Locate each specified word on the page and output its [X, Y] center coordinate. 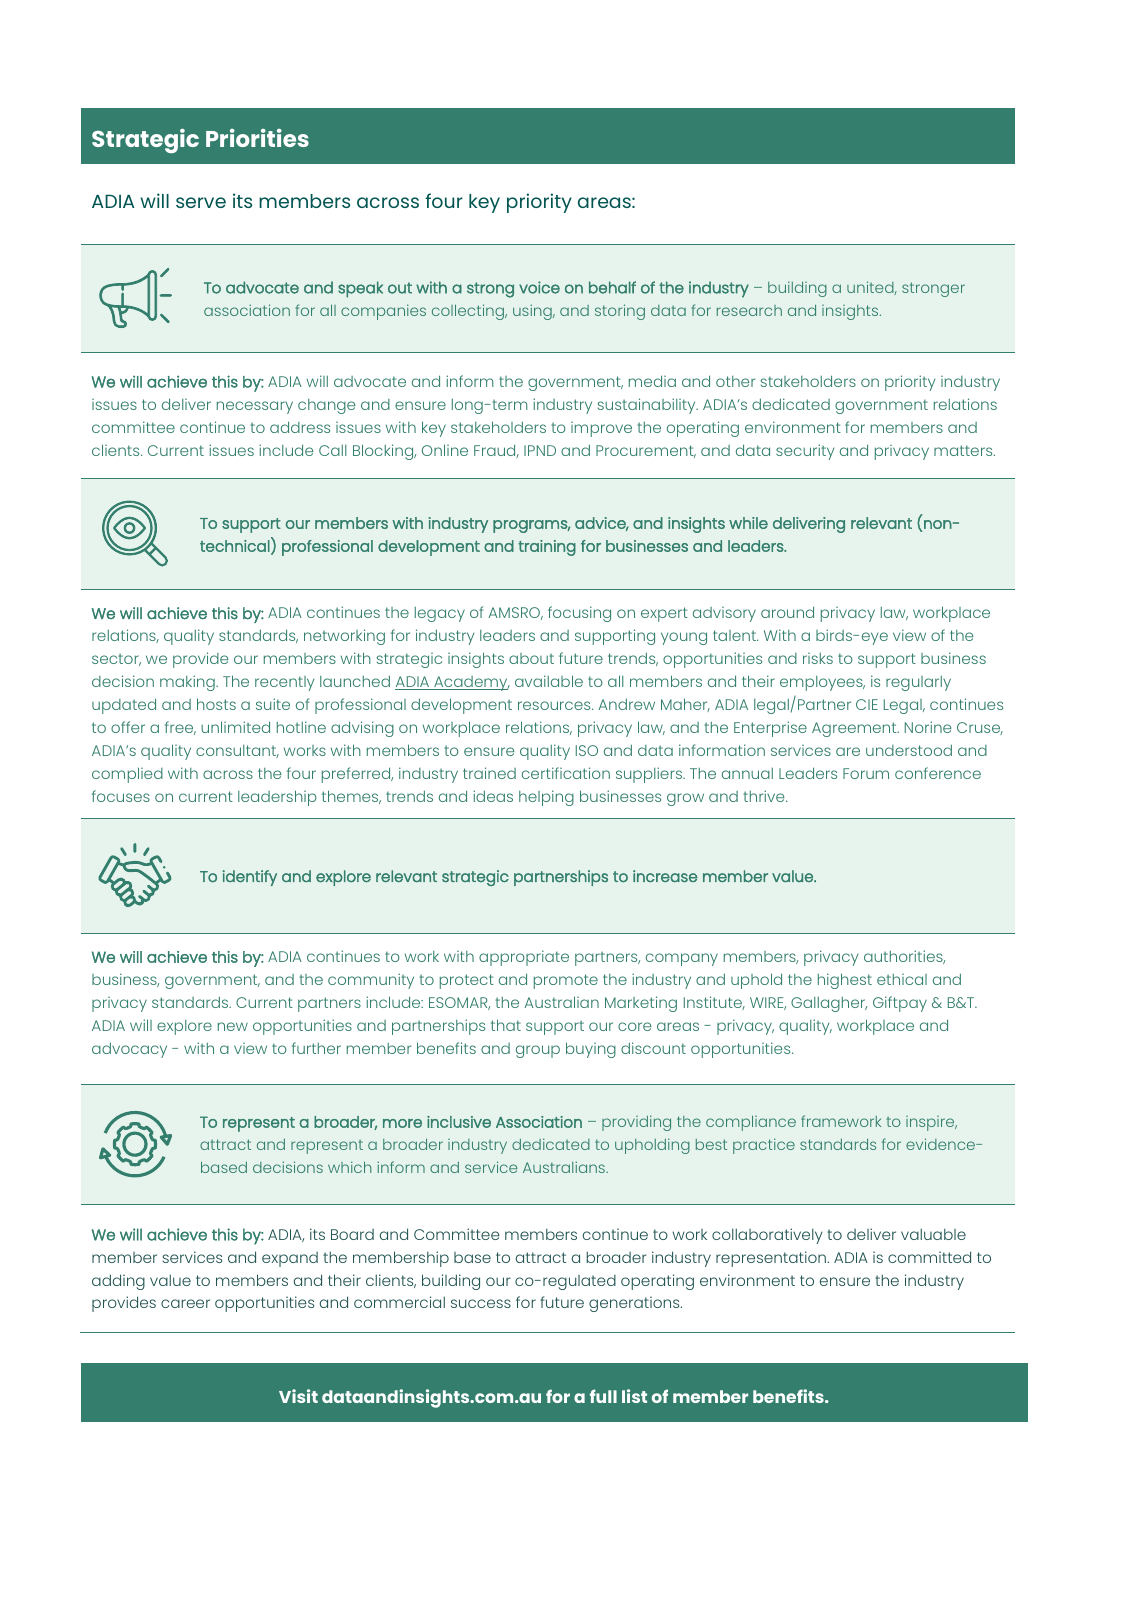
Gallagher [829, 1004]
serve [201, 202]
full [603, 1396]
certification [566, 773]
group [538, 1051]
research [749, 310]
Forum [866, 773]
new [233, 1026]
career [185, 1303]
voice [539, 287]
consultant [237, 751]
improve [601, 429]
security [805, 452]
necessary [255, 407]
